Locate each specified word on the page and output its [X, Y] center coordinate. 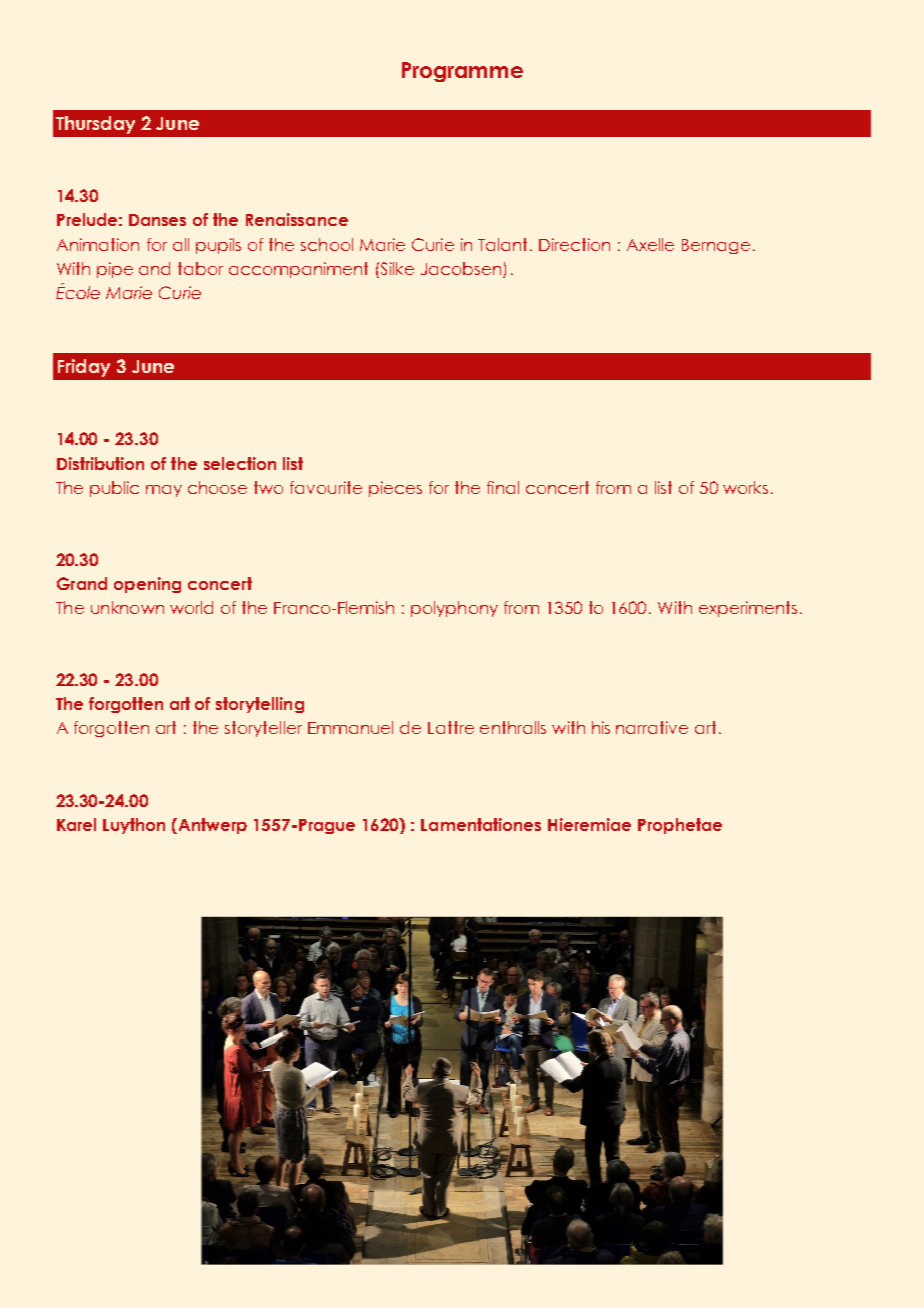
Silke [396, 268]
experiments [748, 609]
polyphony [454, 609]
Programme [462, 72]
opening [147, 585]
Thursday [95, 125]
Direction [574, 244]
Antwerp [213, 826]
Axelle [650, 244]
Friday [84, 368]
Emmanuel [350, 727]
